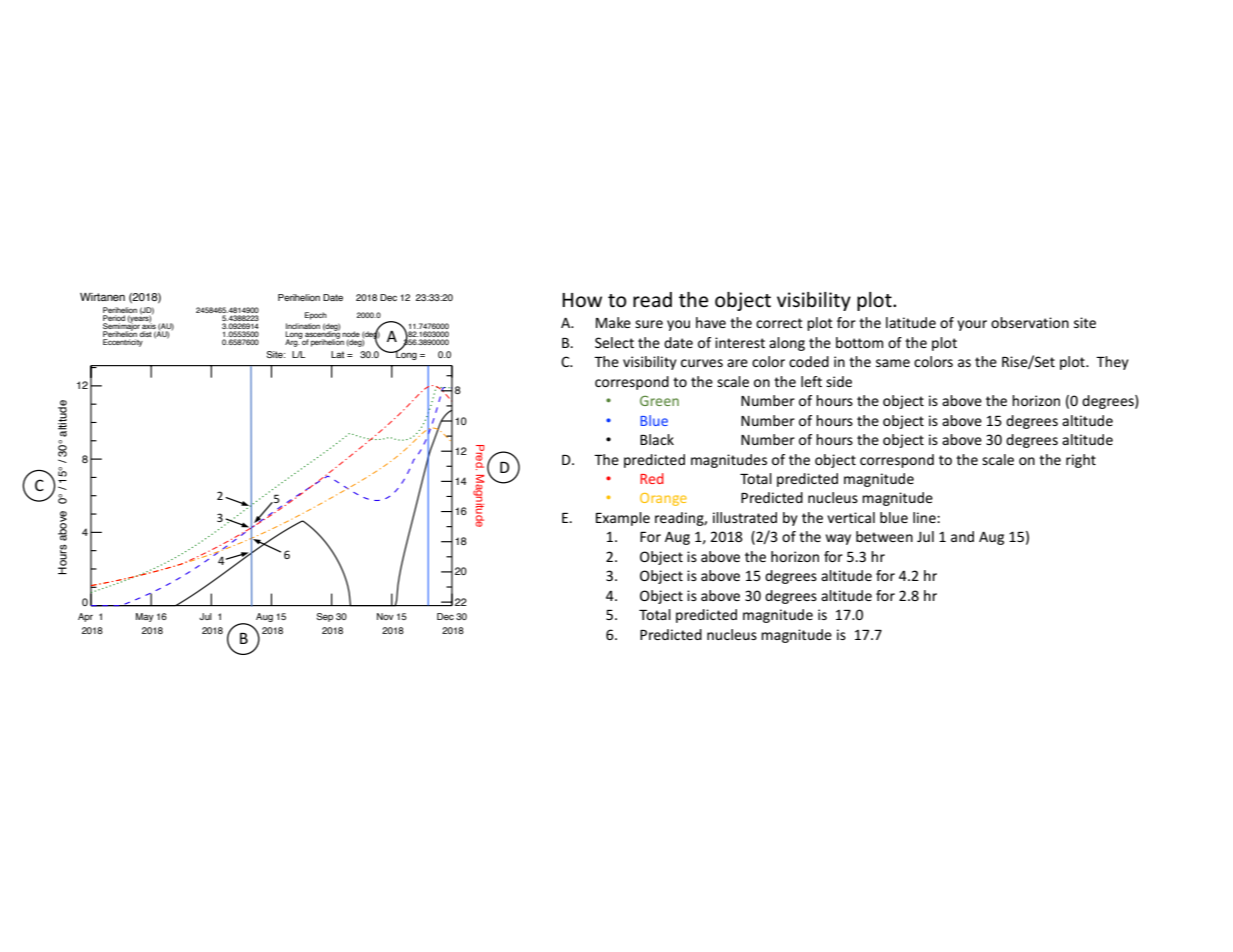 This screenshot has height=952, width=1233. Describe the element at coordinates (145, 617) in the screenshot. I see `May` at that location.
